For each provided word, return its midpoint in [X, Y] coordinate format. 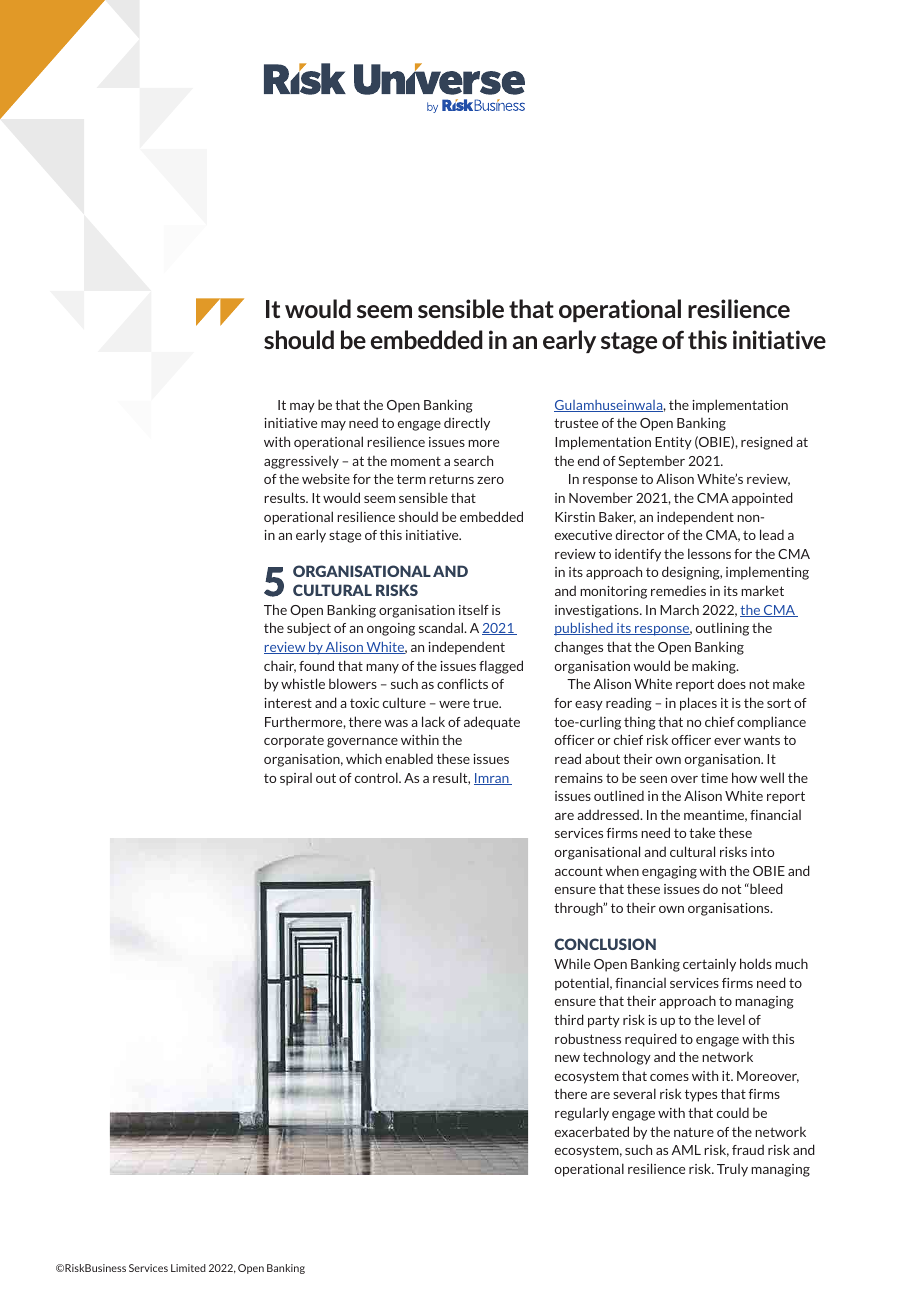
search [473, 460]
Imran [492, 779]
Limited [188, 1268]
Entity [673, 443]
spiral [296, 779]
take [702, 832]
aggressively [301, 462]
